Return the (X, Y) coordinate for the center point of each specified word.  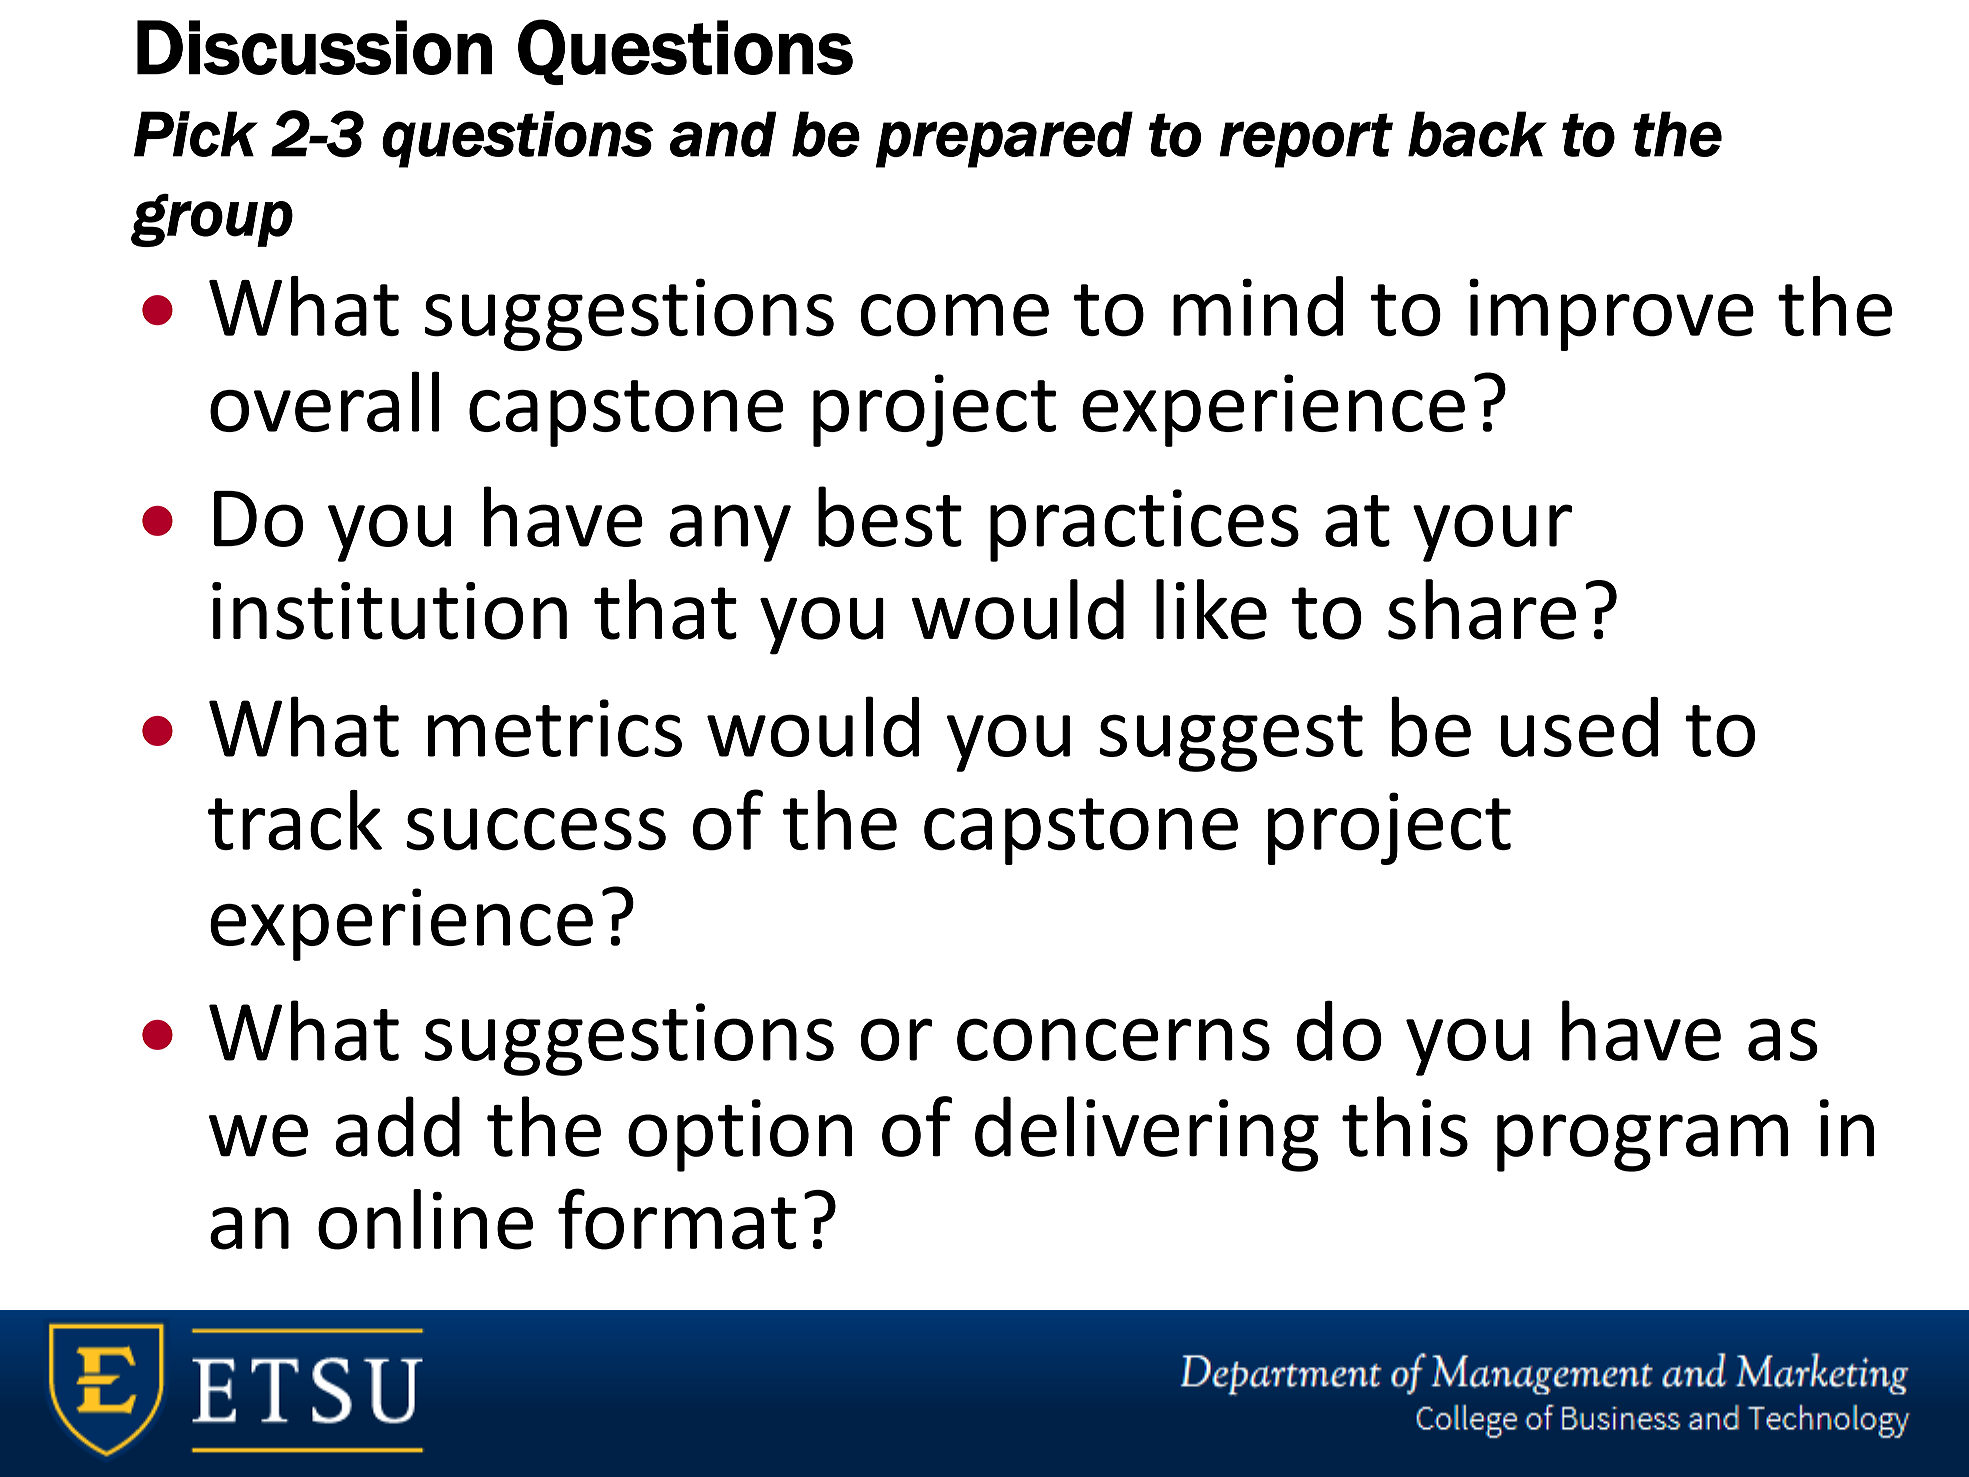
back (1477, 134)
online (425, 1219)
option (740, 1135)
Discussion (314, 47)
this (1405, 1126)
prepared (1004, 139)
